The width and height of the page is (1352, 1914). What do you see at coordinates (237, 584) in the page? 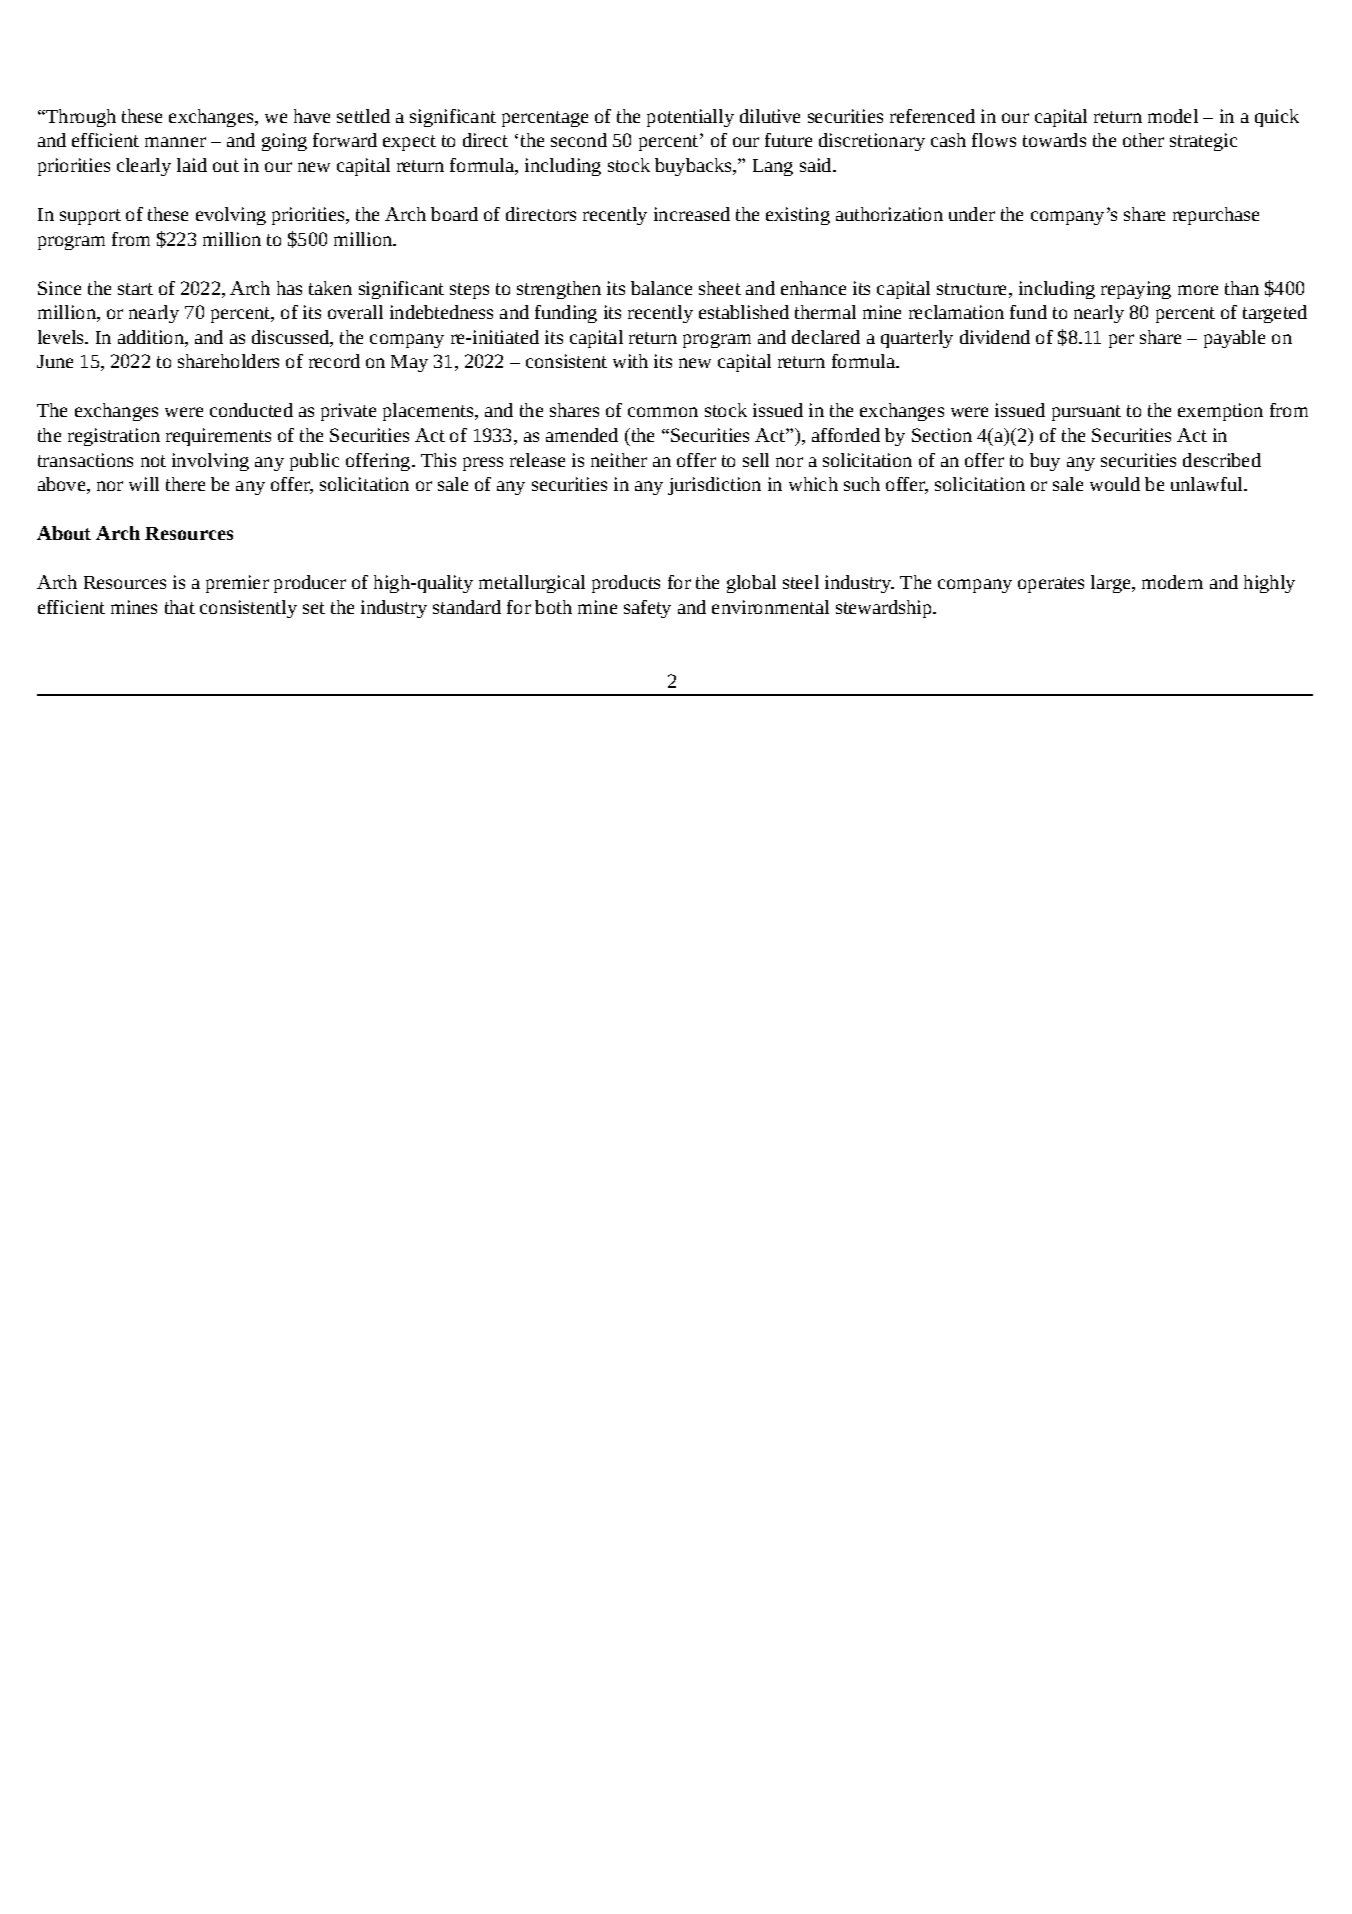
I see `premier` at bounding box center [237, 584].
